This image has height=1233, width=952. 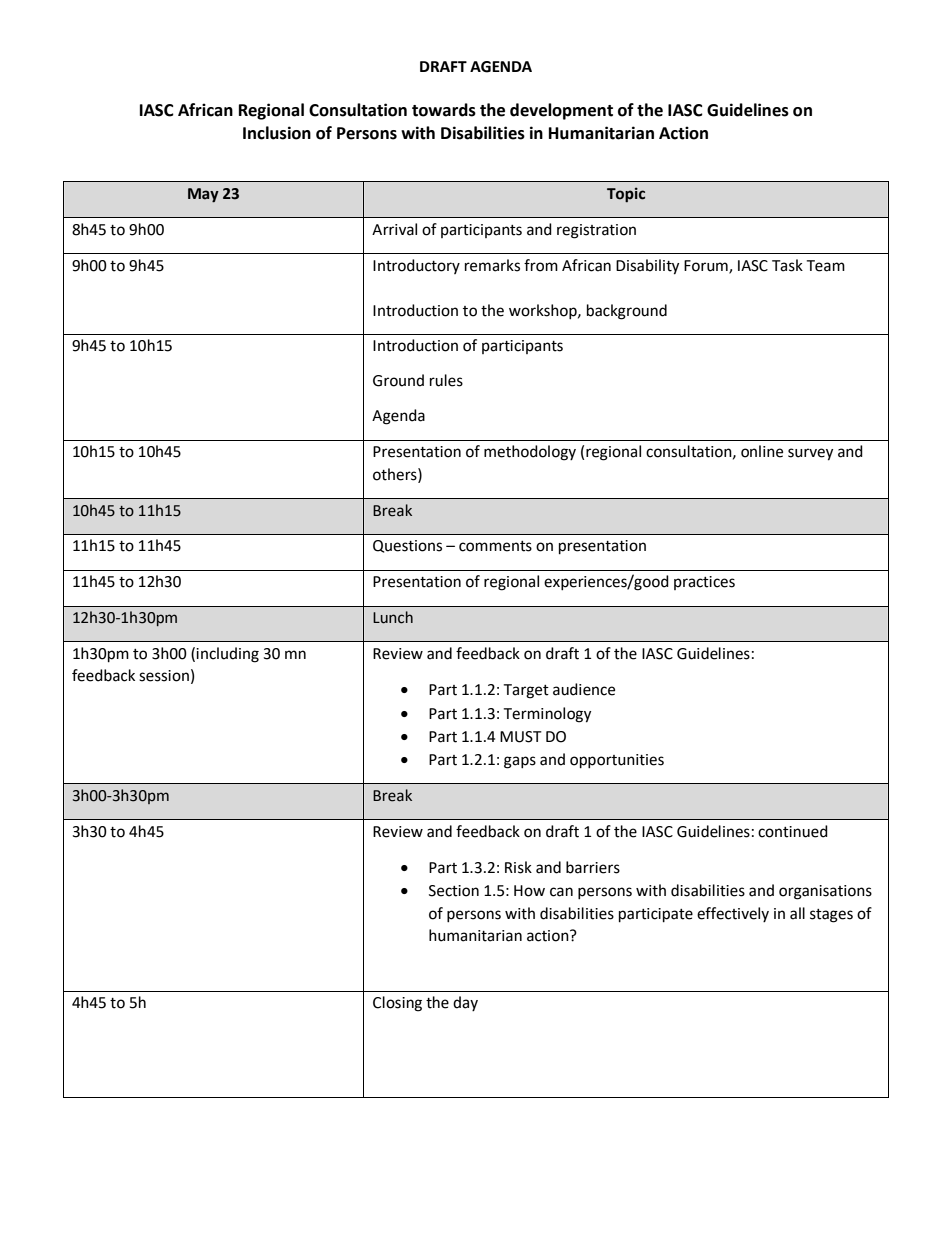 I want to click on Closing, so click(x=397, y=1004).
